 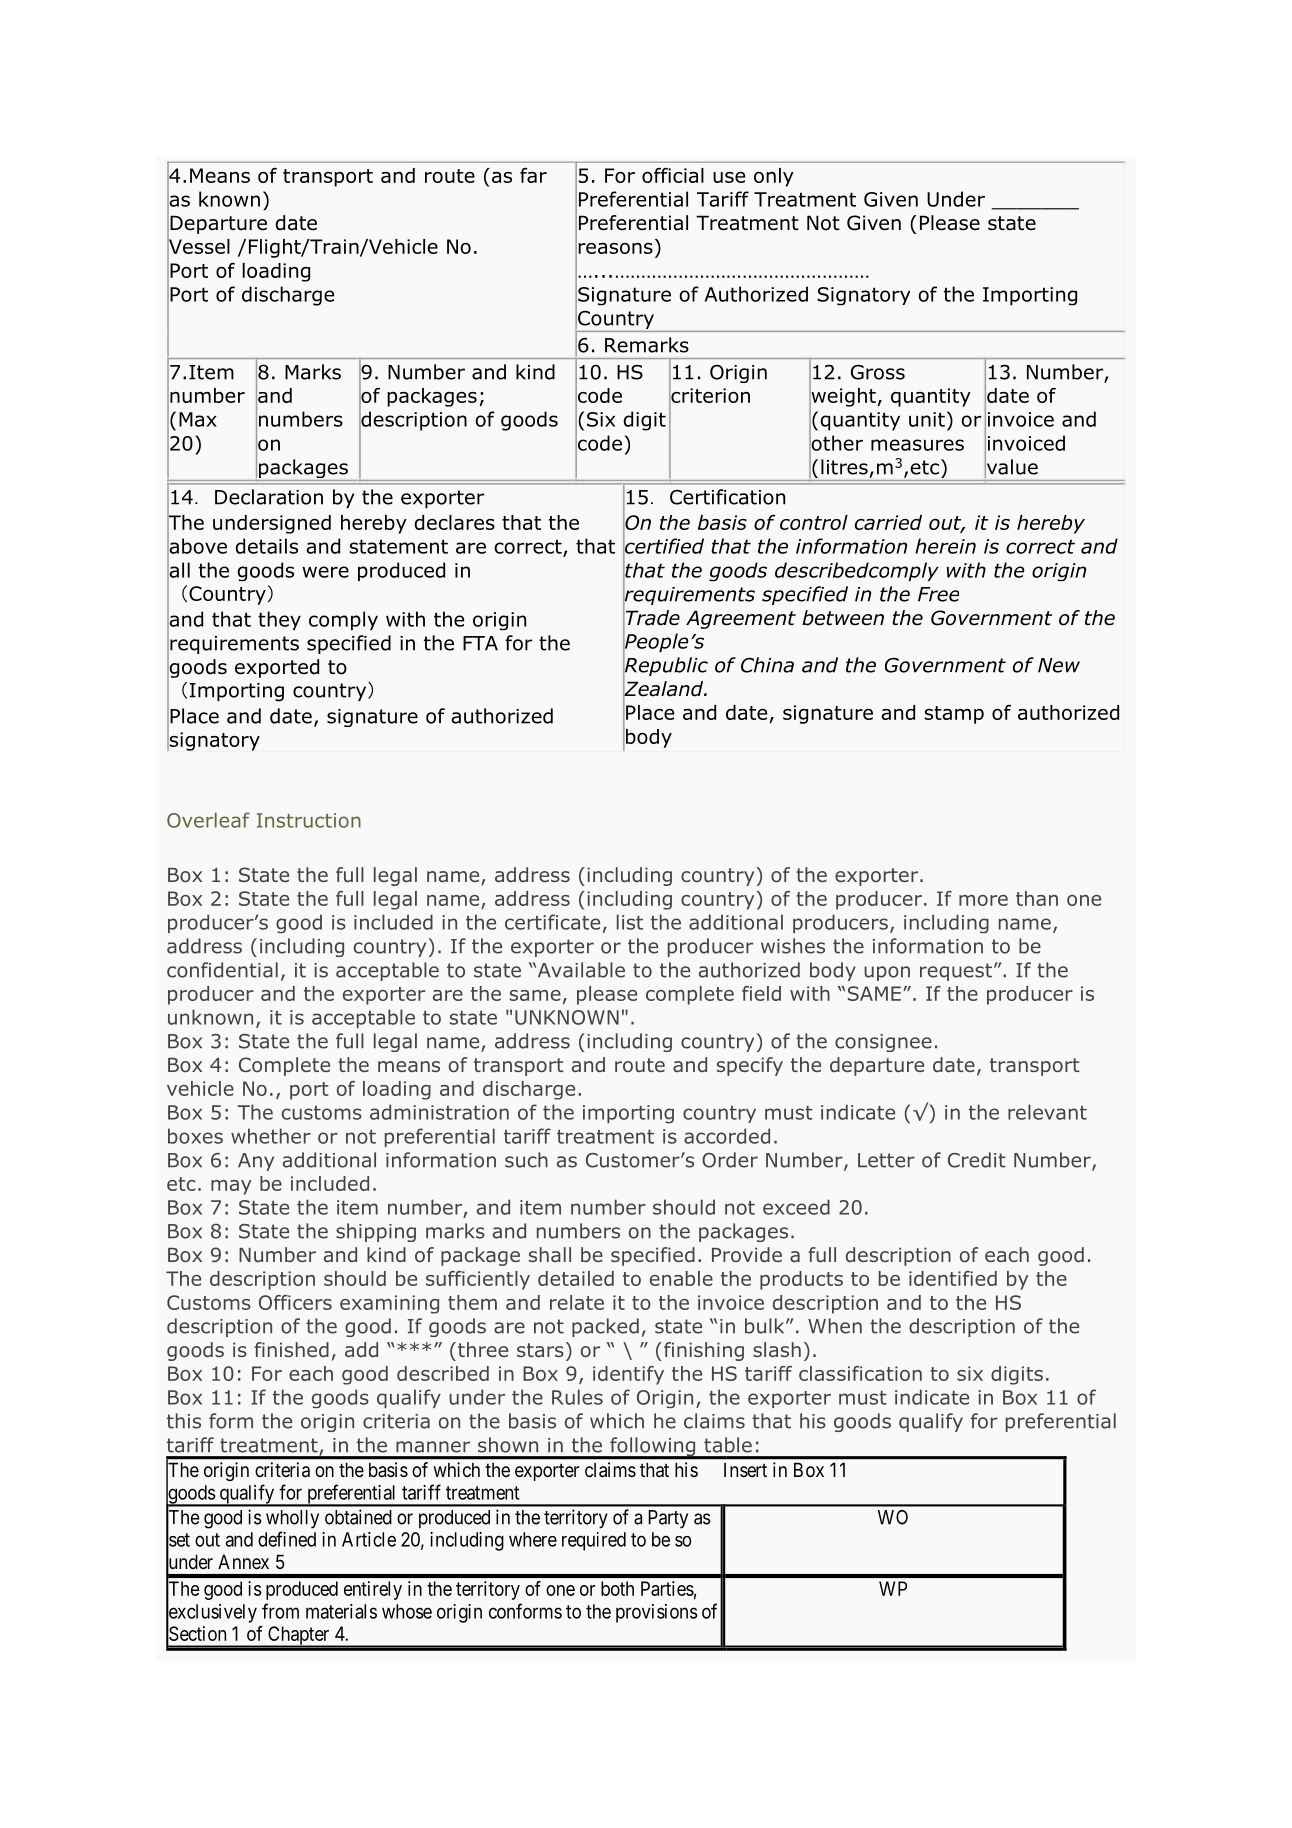 What do you see at coordinates (533, 175) in the screenshot?
I see `far` at bounding box center [533, 175].
